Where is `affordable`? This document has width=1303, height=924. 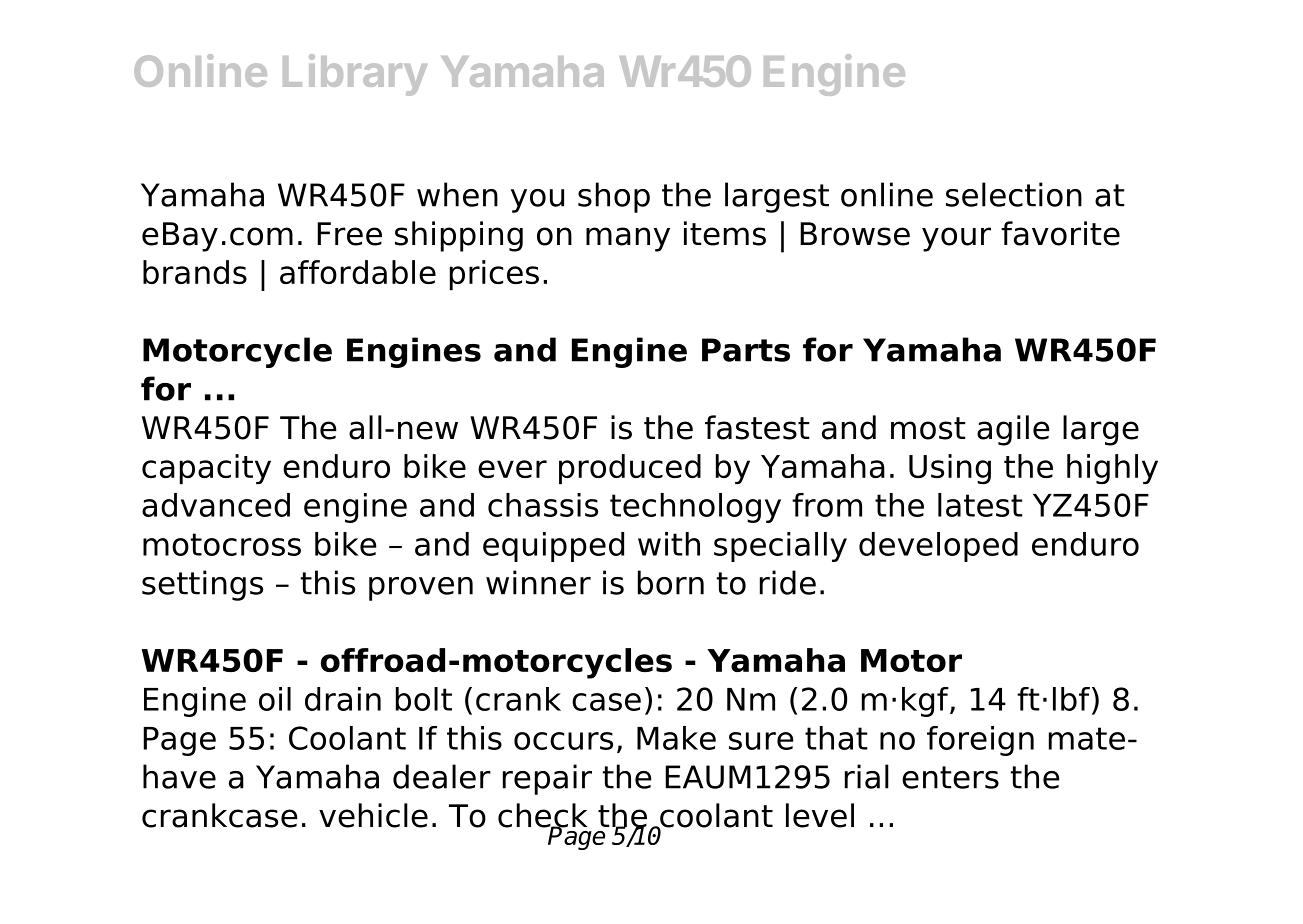
affordable is located at coordinates (358, 272).
